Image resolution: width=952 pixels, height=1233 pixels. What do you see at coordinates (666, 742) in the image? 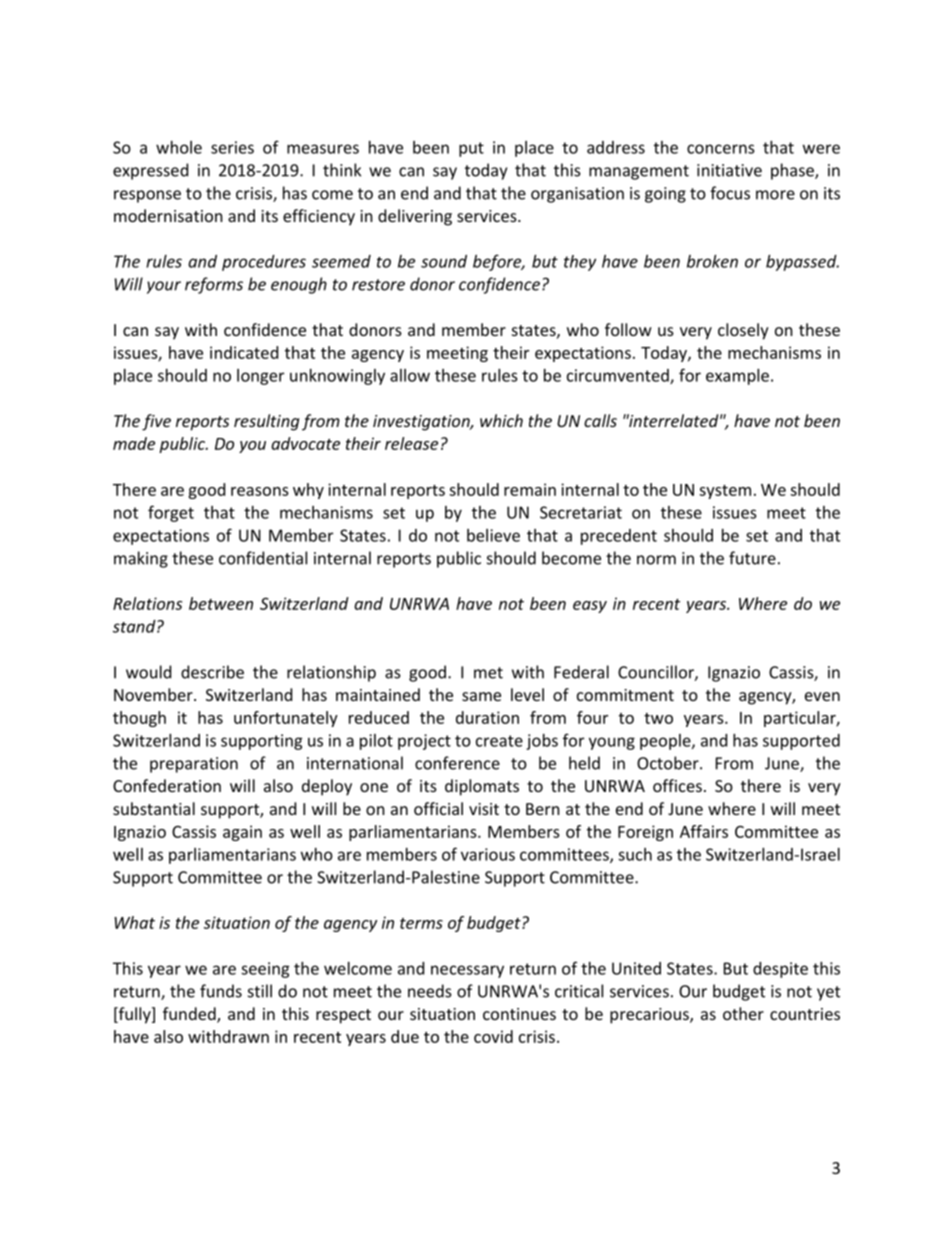
I see `people` at bounding box center [666, 742].
